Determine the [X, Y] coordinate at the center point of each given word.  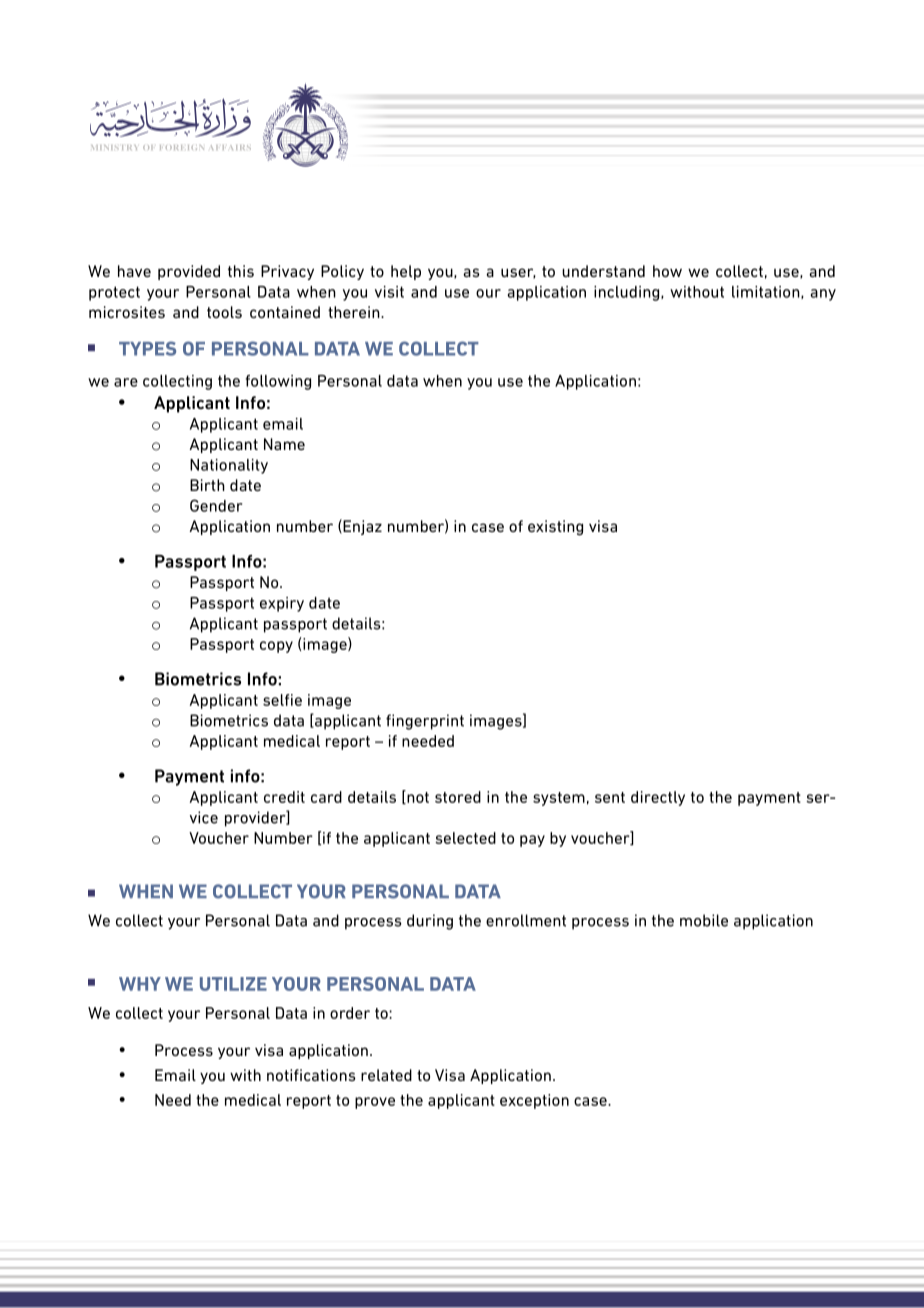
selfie [282, 700]
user [518, 273]
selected [465, 838]
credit [284, 797]
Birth [207, 485]
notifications [311, 1075]
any [823, 295]
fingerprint [425, 722]
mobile [704, 920]
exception [534, 1101]
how [667, 271]
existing [555, 528]
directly [658, 798]
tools [224, 312]
